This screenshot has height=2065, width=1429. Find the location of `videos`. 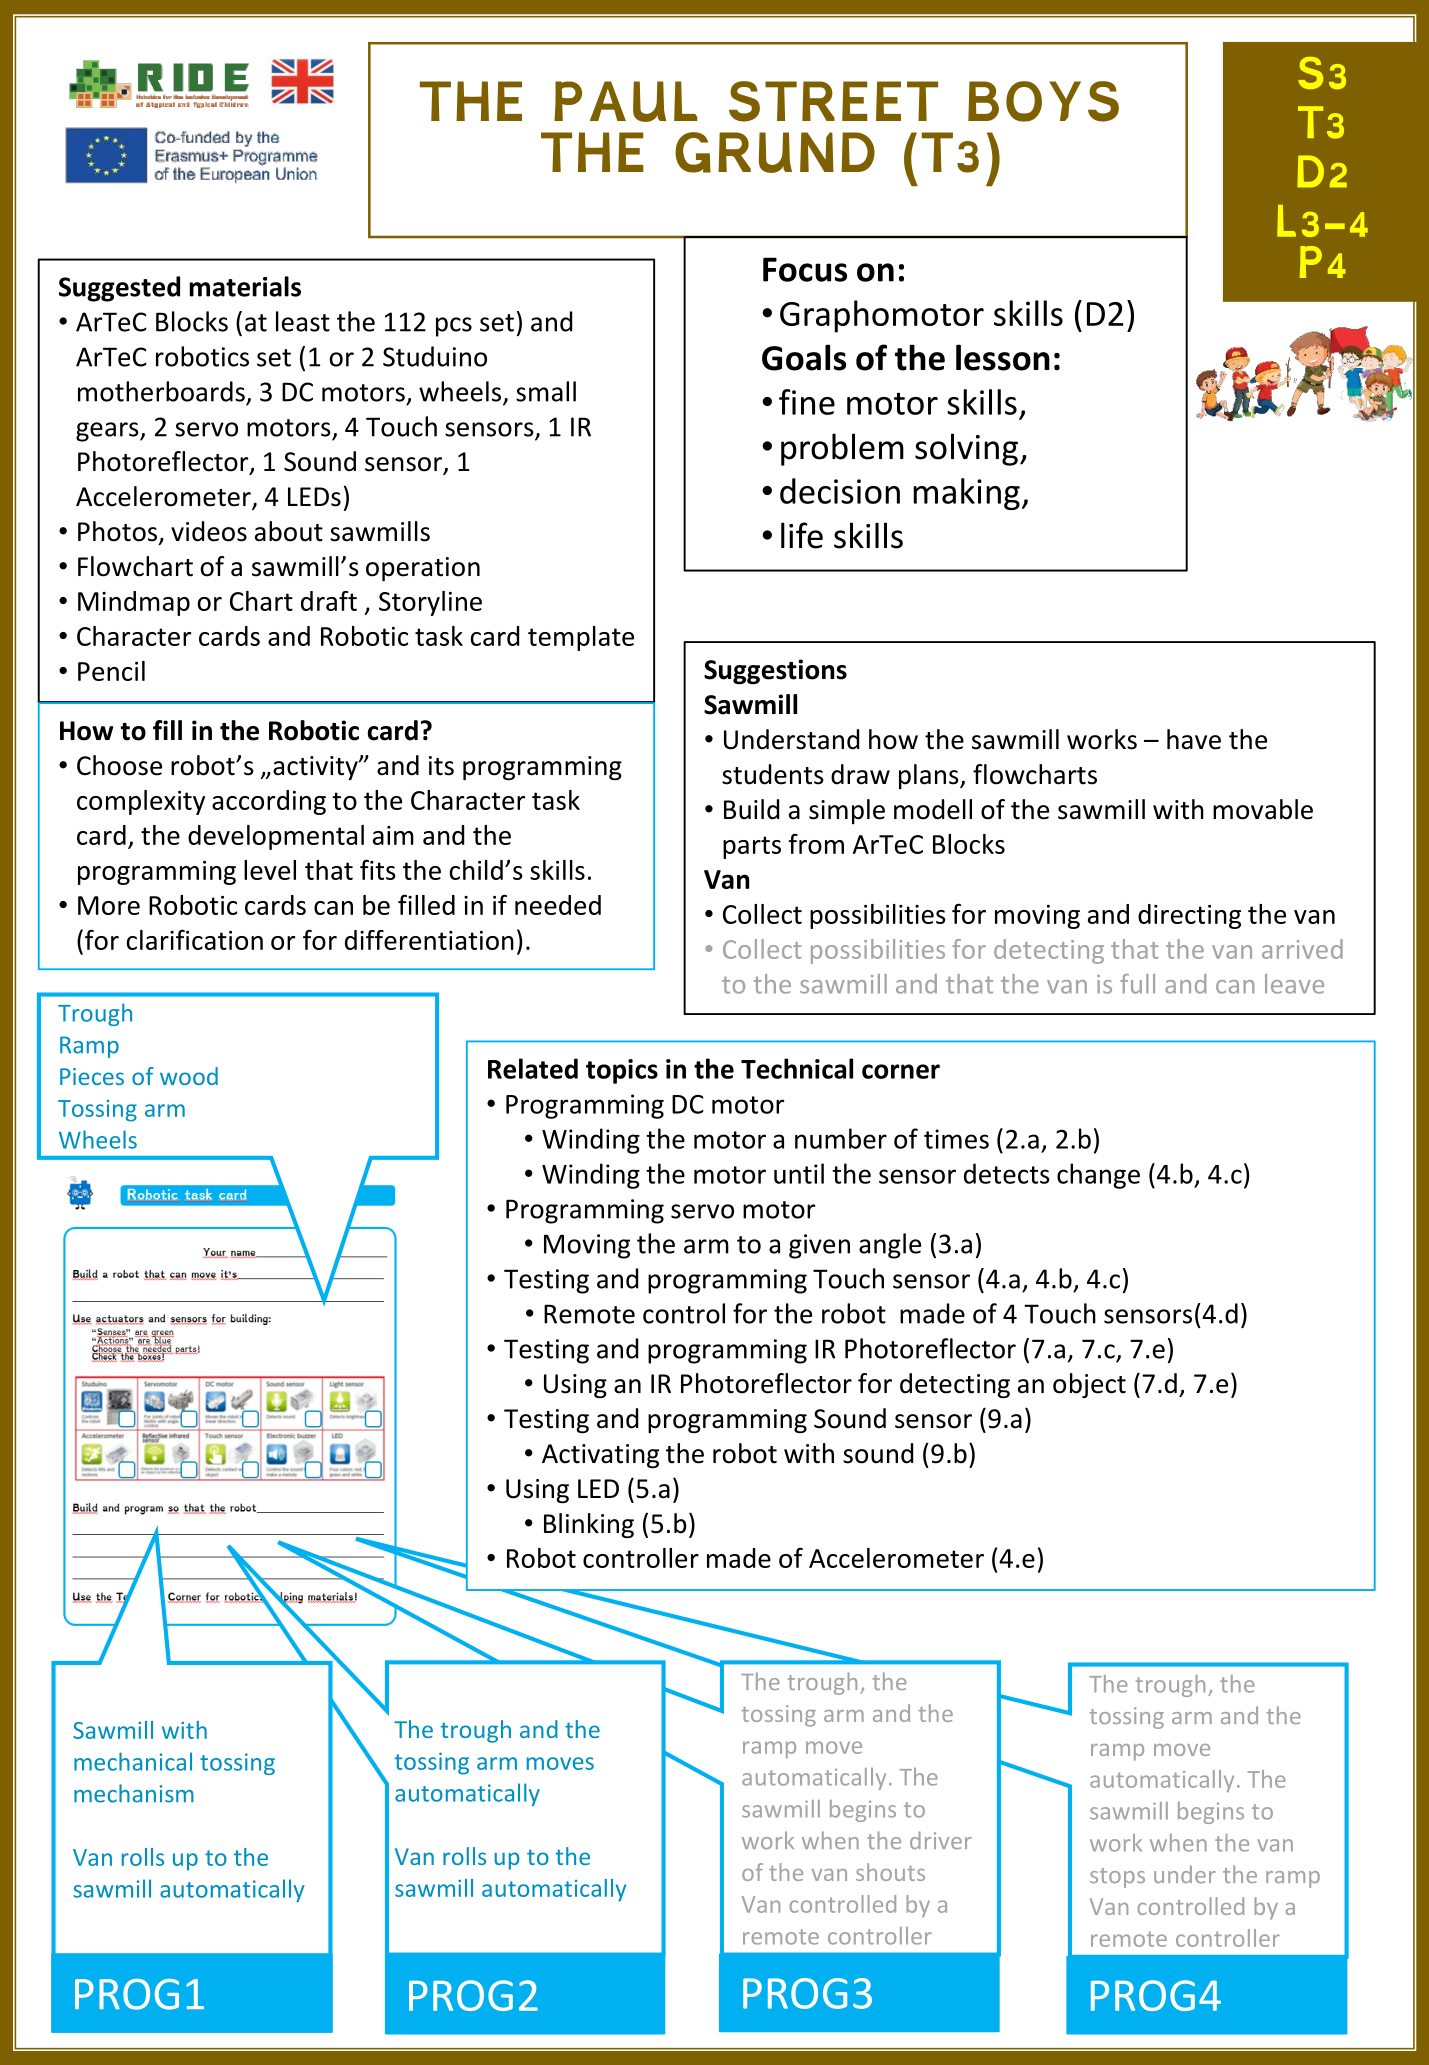

videos is located at coordinates (209, 531).
